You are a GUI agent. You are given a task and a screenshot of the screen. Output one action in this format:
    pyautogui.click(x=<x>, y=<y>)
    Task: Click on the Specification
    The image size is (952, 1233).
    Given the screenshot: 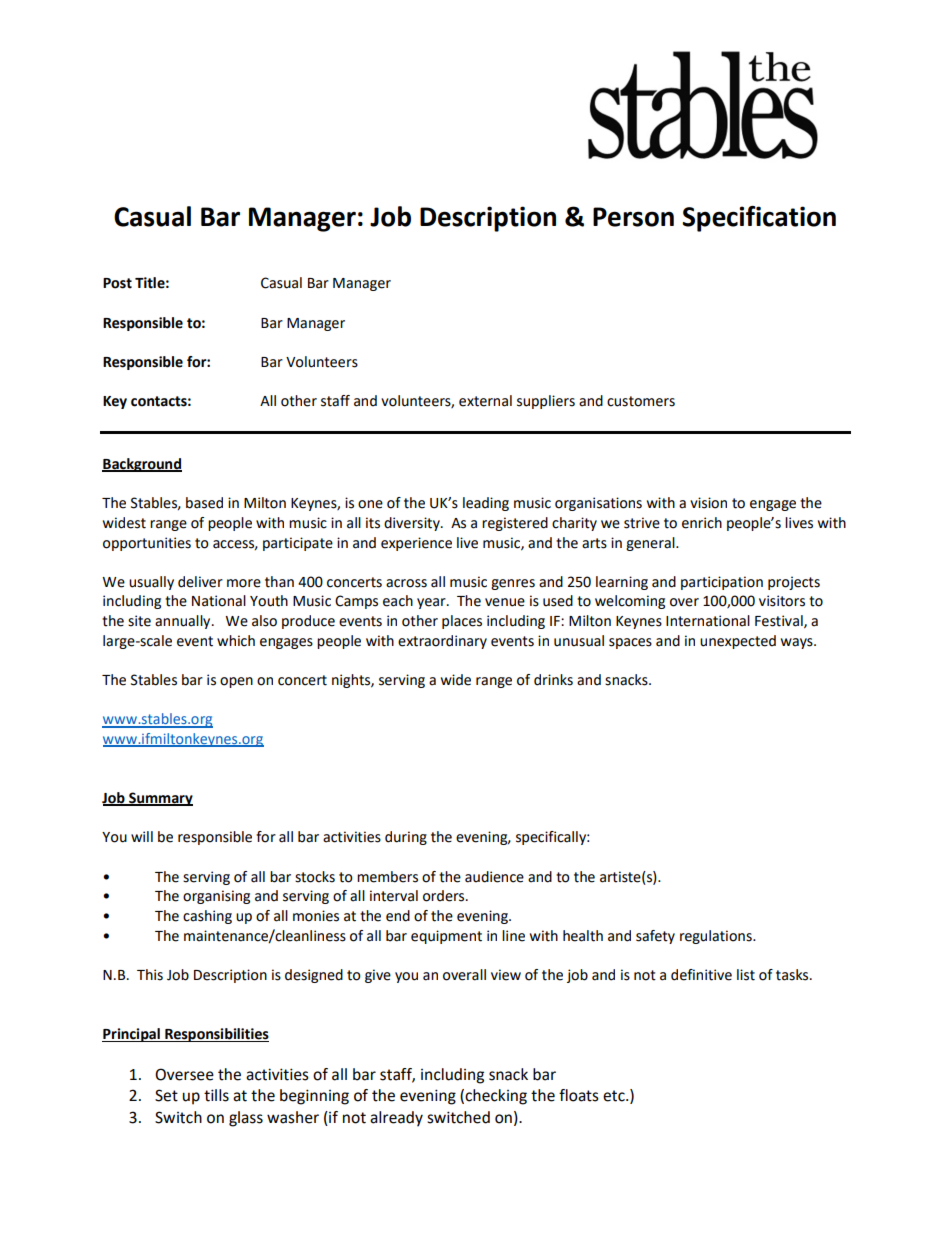 What is the action you would take?
    pyautogui.click(x=759, y=219)
